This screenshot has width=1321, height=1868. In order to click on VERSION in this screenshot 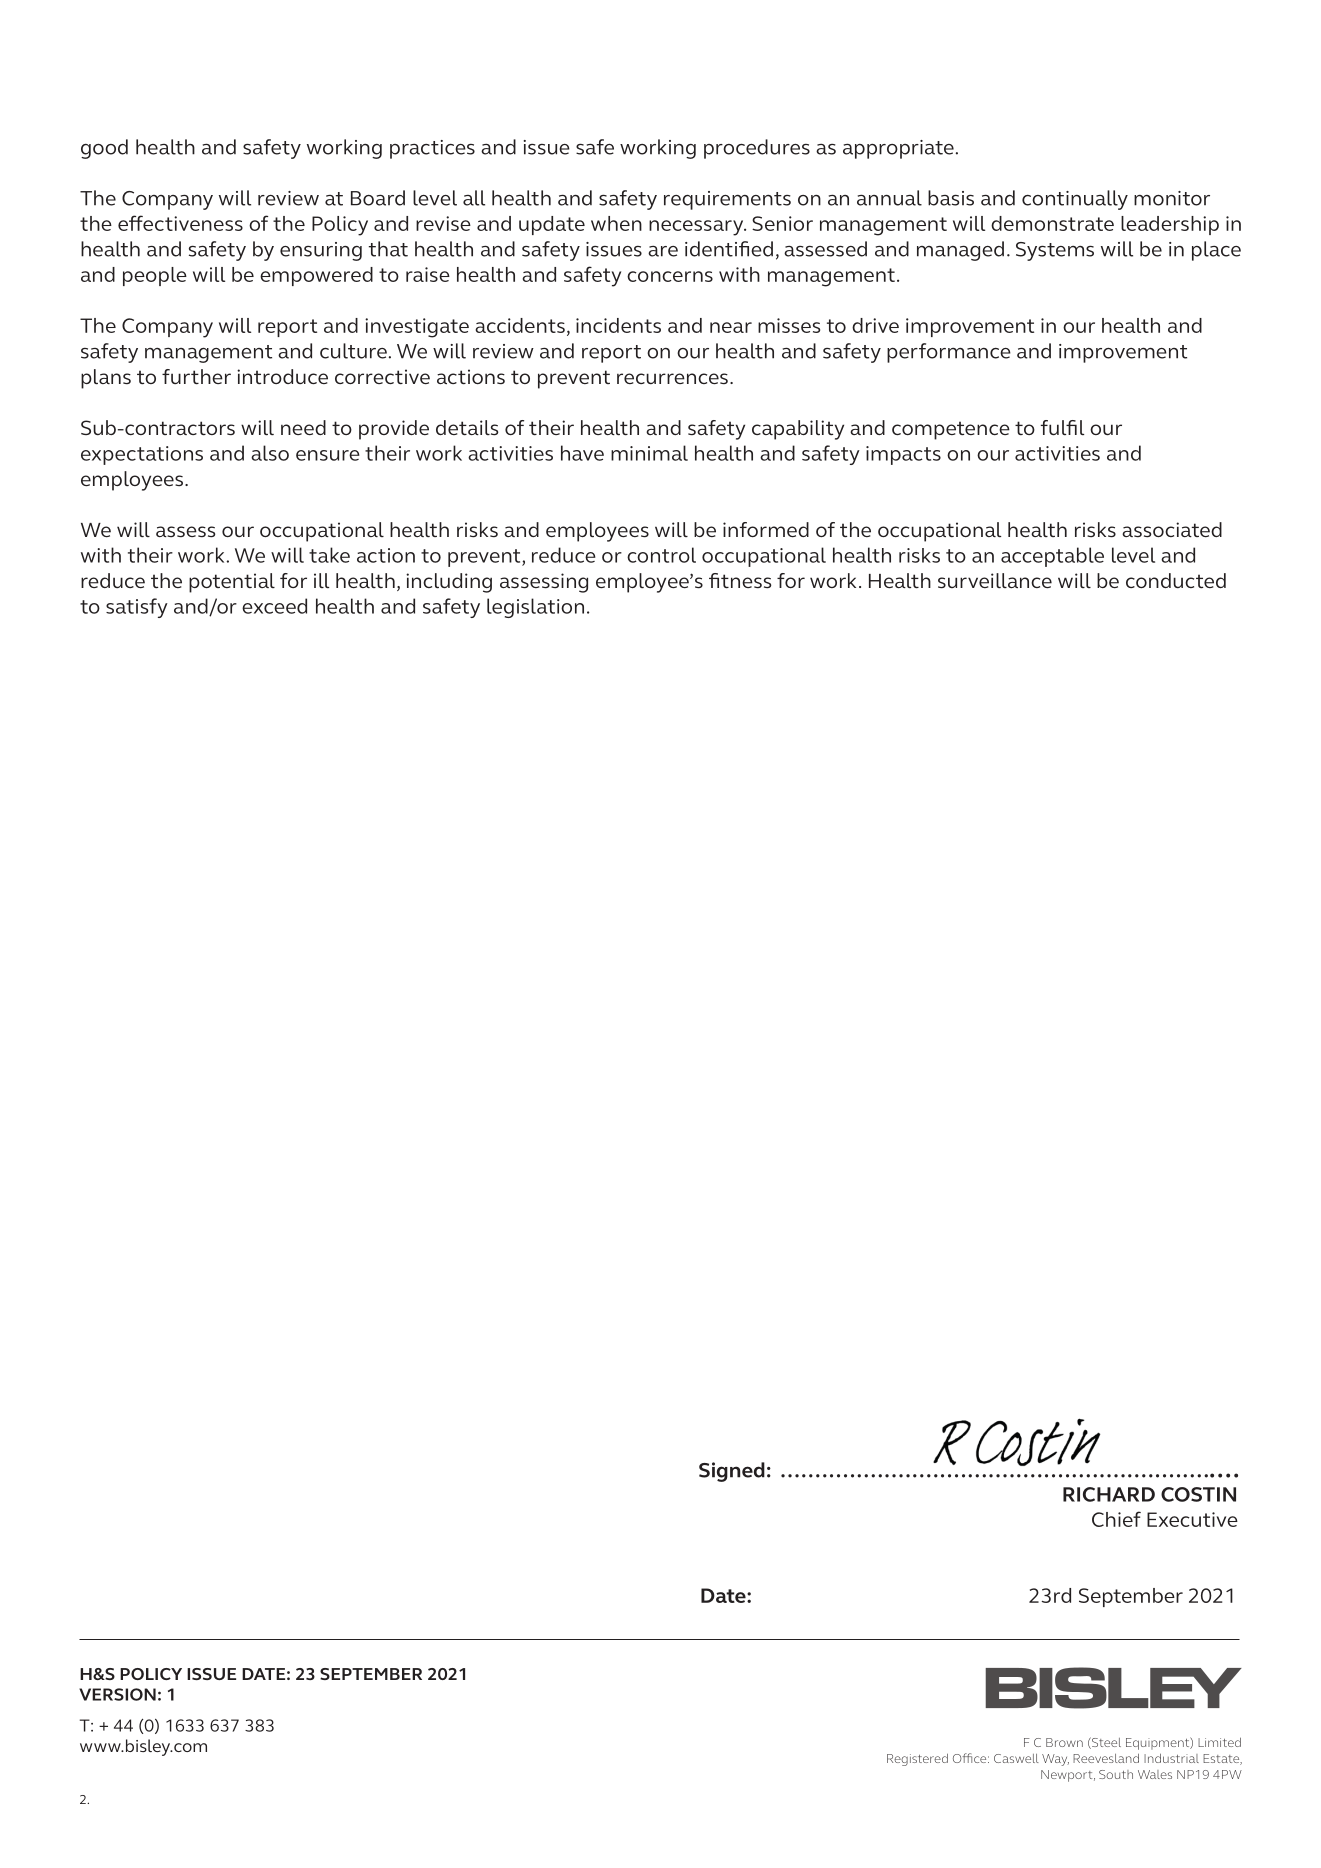, I will do `click(117, 1694)`.
